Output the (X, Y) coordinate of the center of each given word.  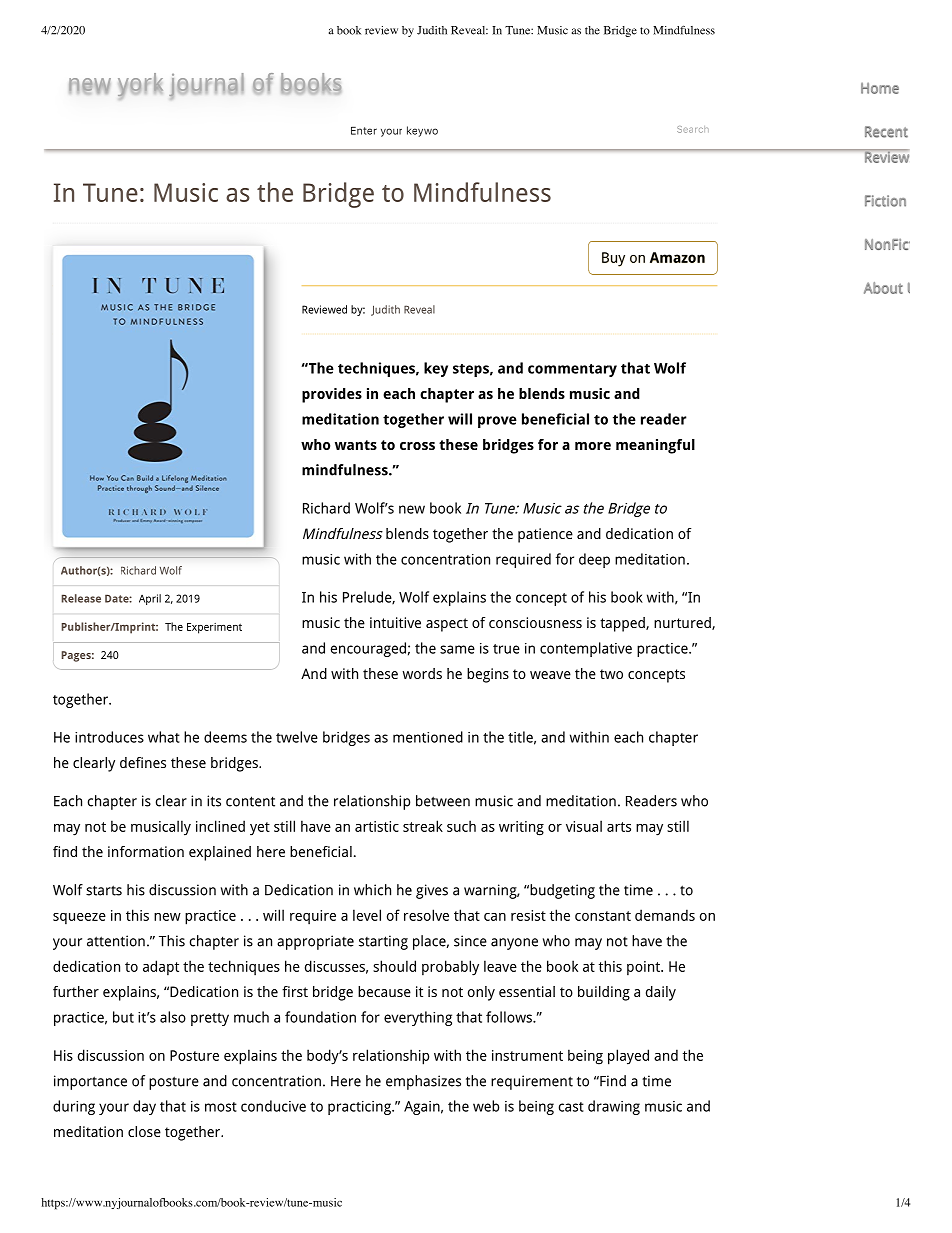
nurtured (683, 623)
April (150, 599)
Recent (886, 132)
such (461, 826)
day (144, 1107)
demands (665, 915)
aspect (447, 625)
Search (693, 129)
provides (332, 395)
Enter (364, 131)
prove (497, 422)
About (883, 288)
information (146, 851)
